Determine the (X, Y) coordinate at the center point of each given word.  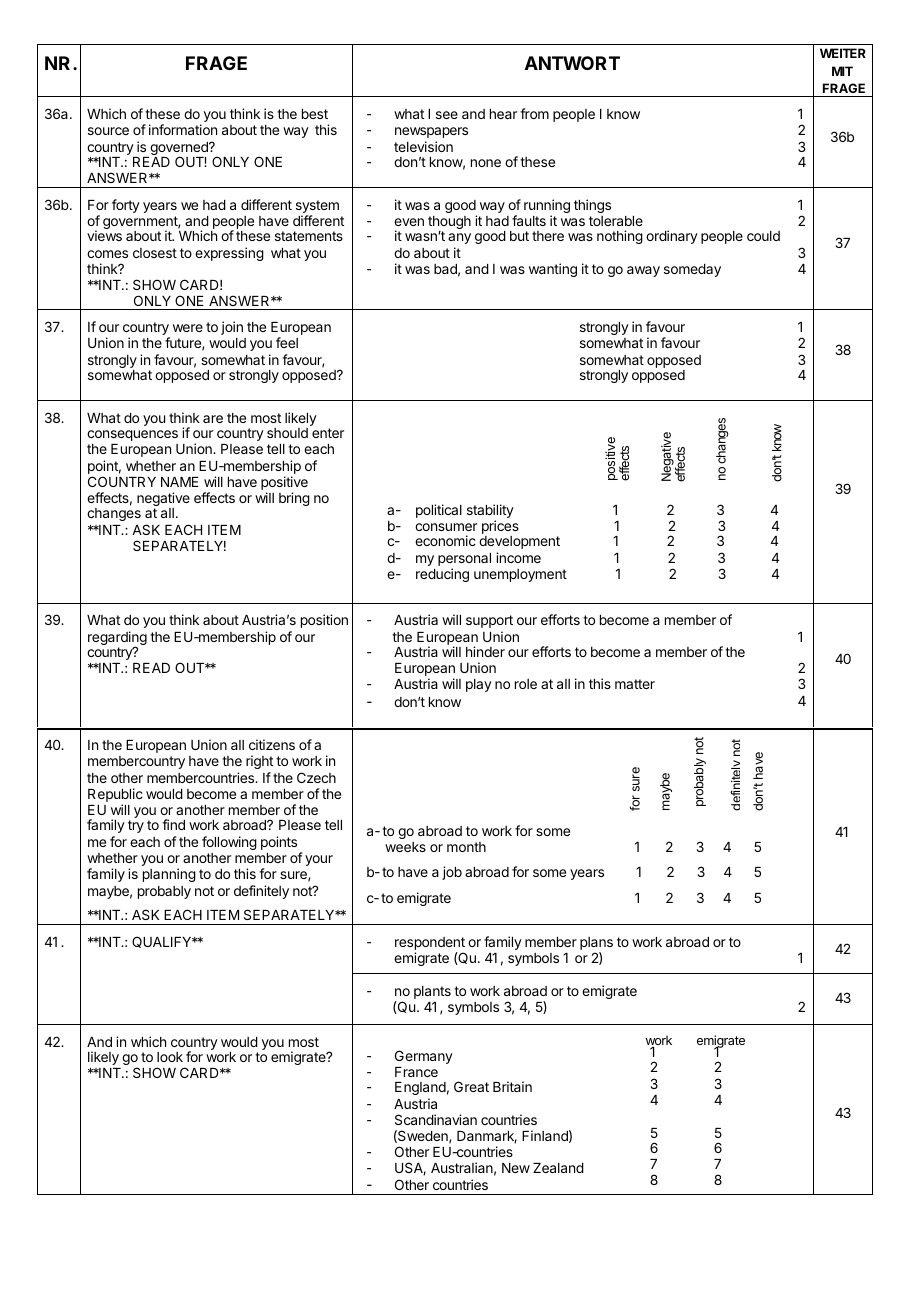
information (183, 129)
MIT (842, 71)
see (447, 115)
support (489, 621)
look (170, 1057)
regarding (117, 639)
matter (635, 684)
